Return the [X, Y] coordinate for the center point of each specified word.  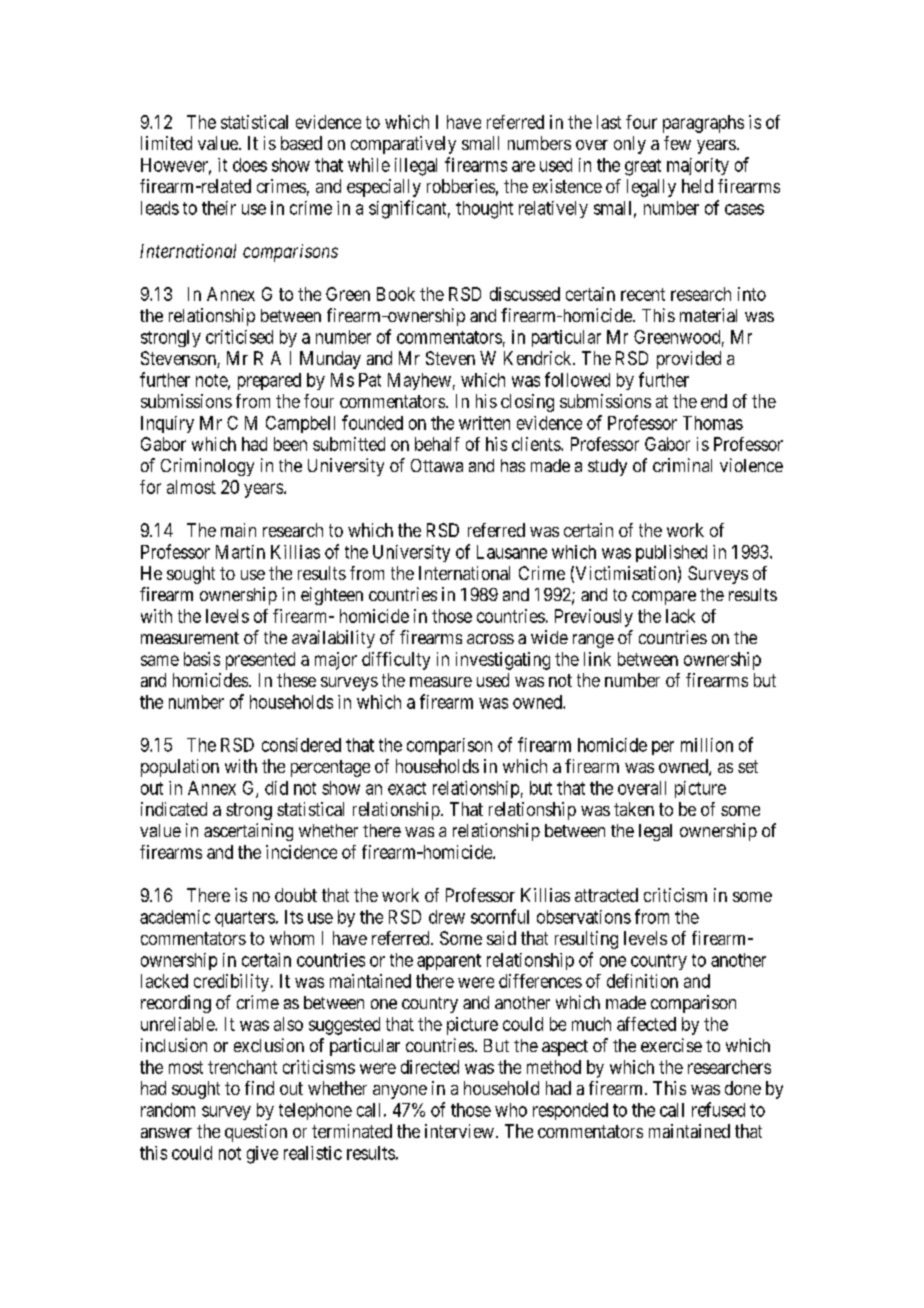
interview [459, 1131]
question [256, 1133]
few [677, 143]
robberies [461, 186]
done [743, 1088]
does [250, 165]
